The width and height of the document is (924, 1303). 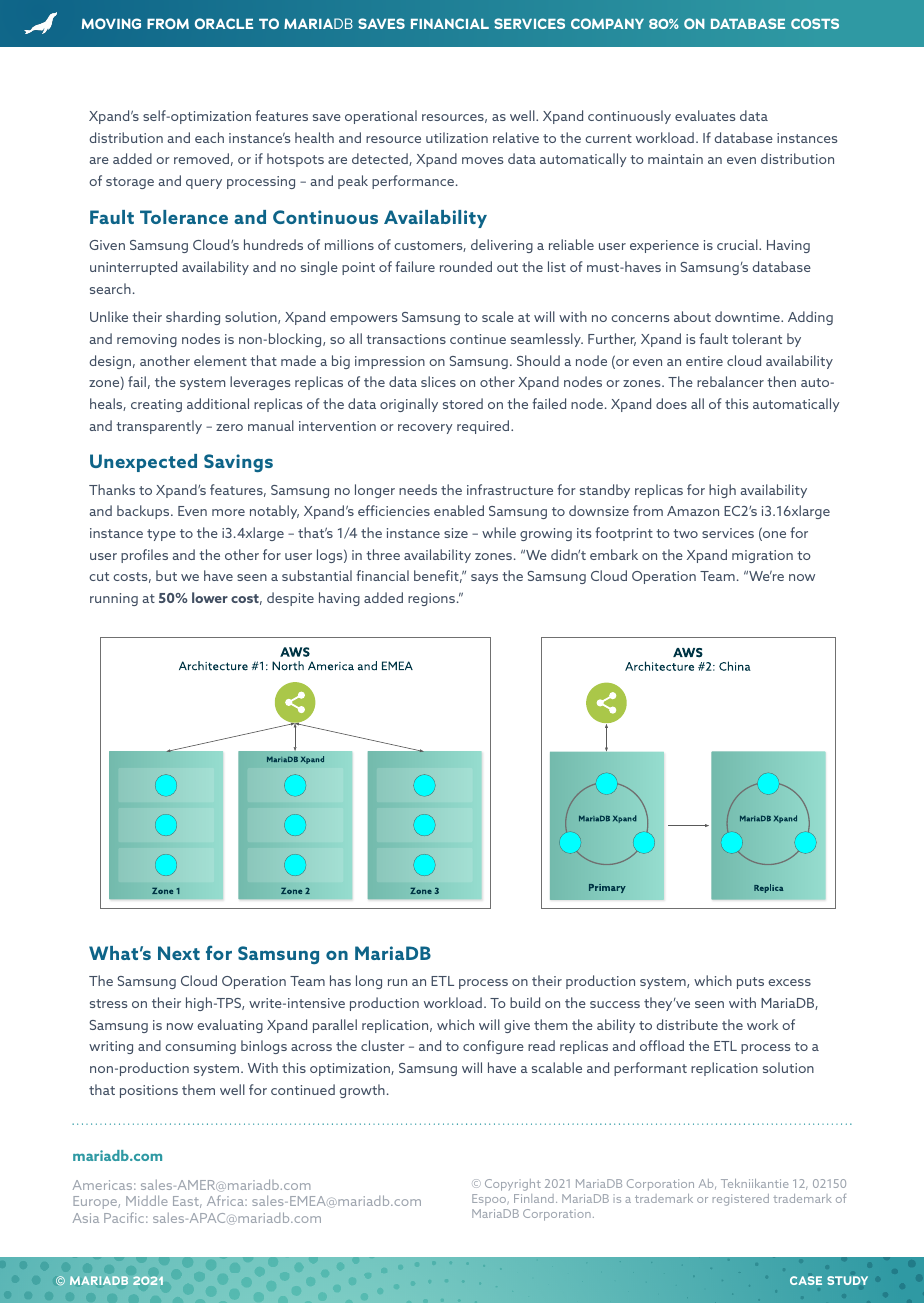 I want to click on evaluates, so click(x=705, y=115).
